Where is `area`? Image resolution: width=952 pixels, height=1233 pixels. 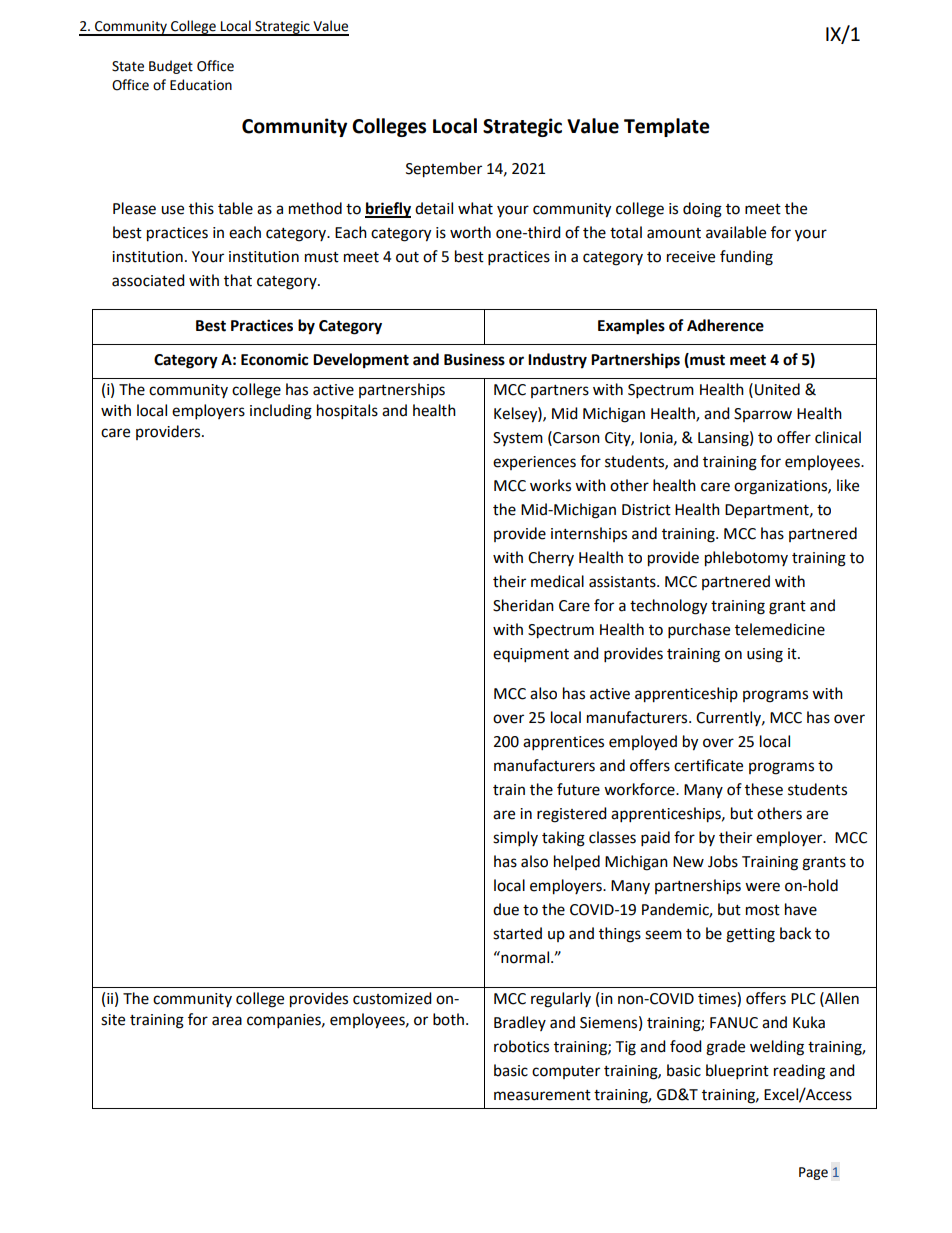 area is located at coordinates (227, 1021).
